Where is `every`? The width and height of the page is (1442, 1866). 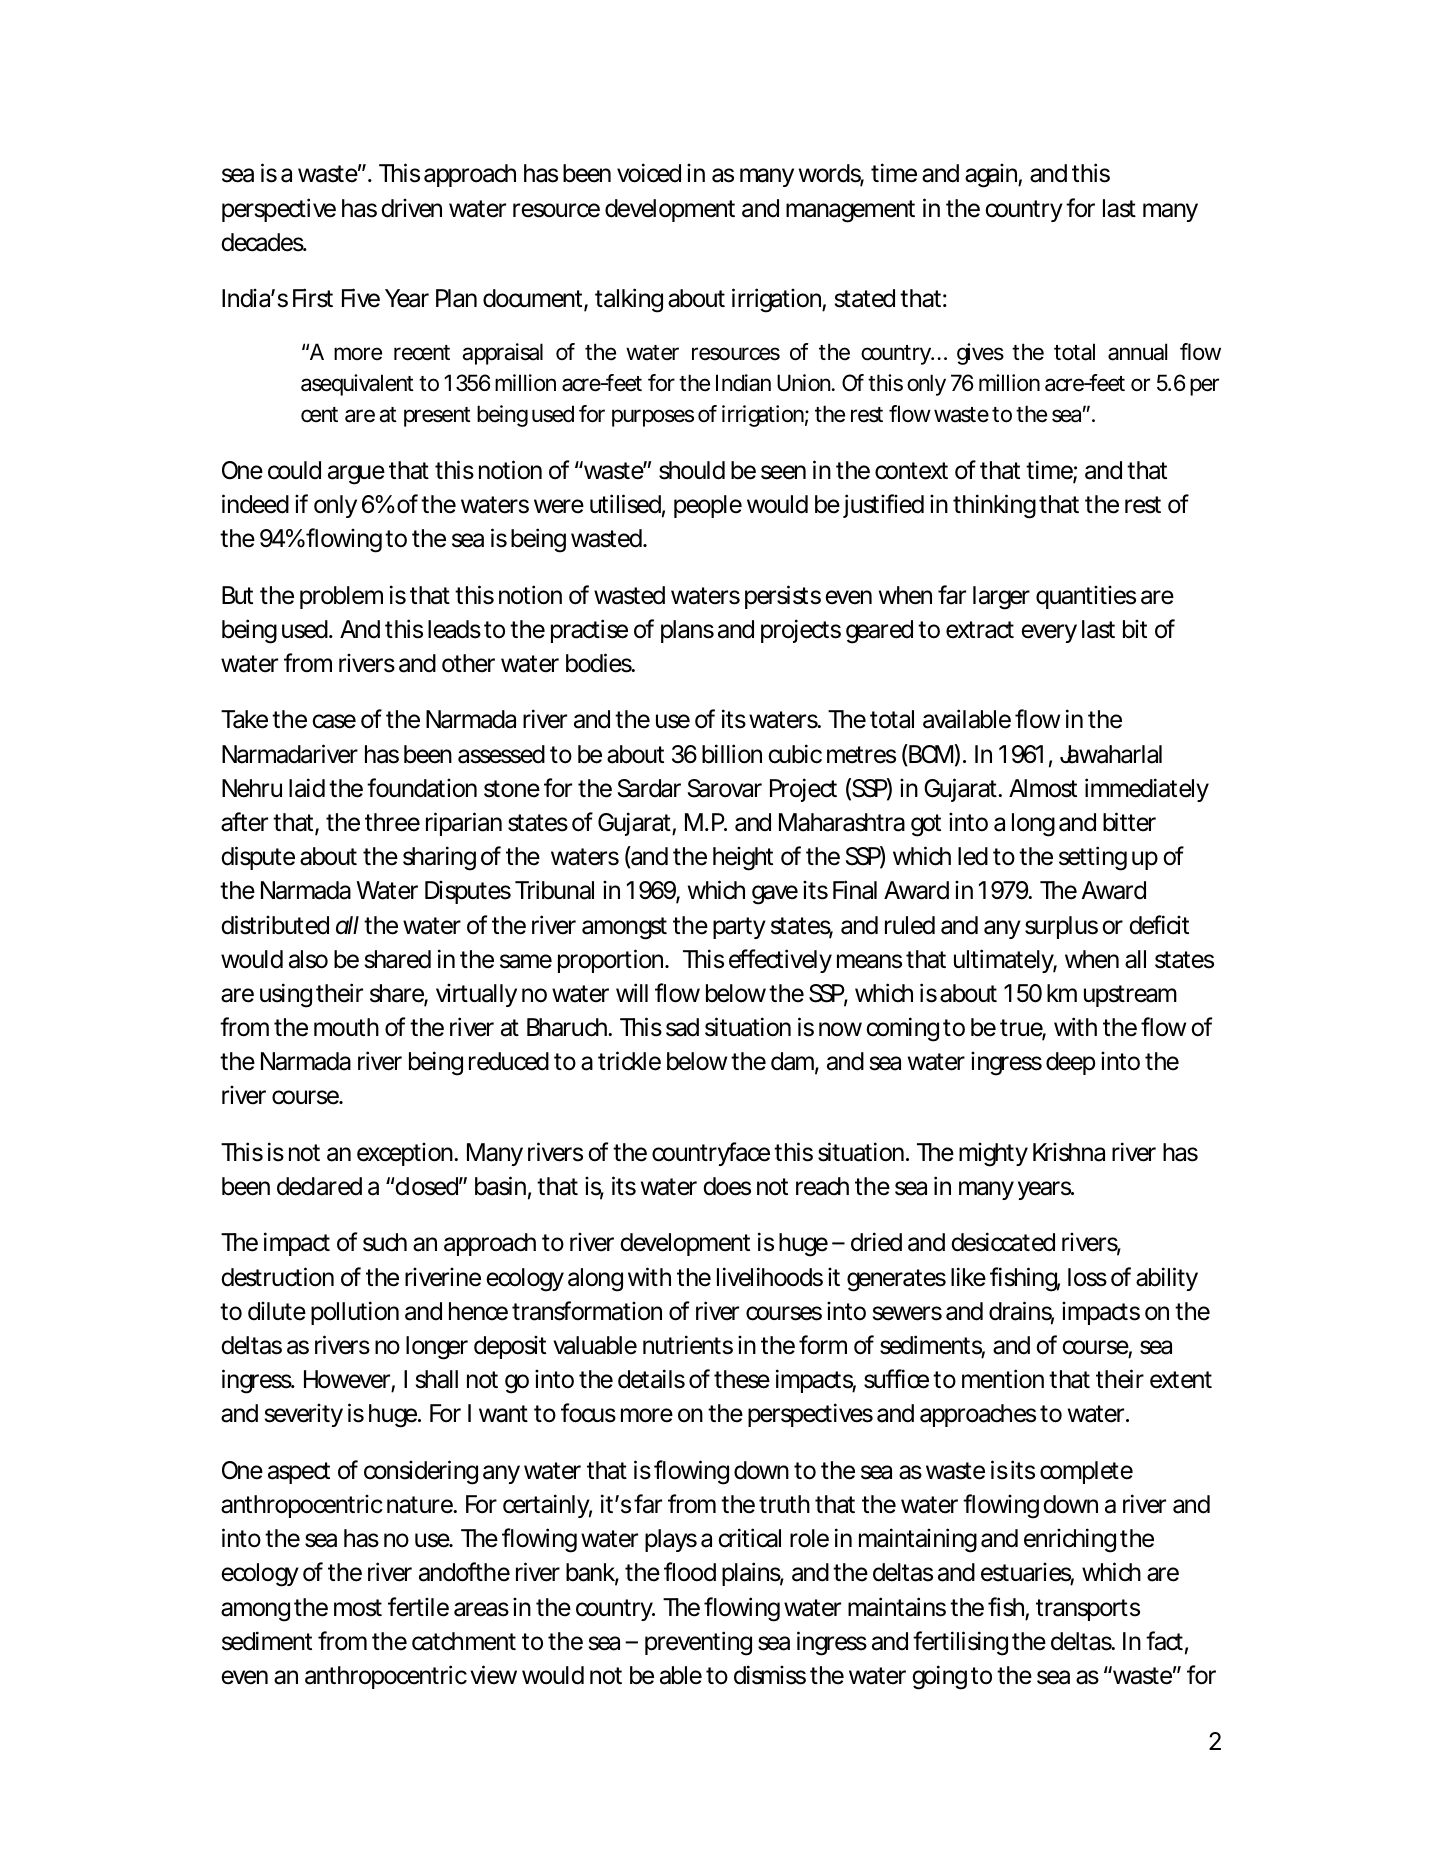 every is located at coordinates (1049, 633).
